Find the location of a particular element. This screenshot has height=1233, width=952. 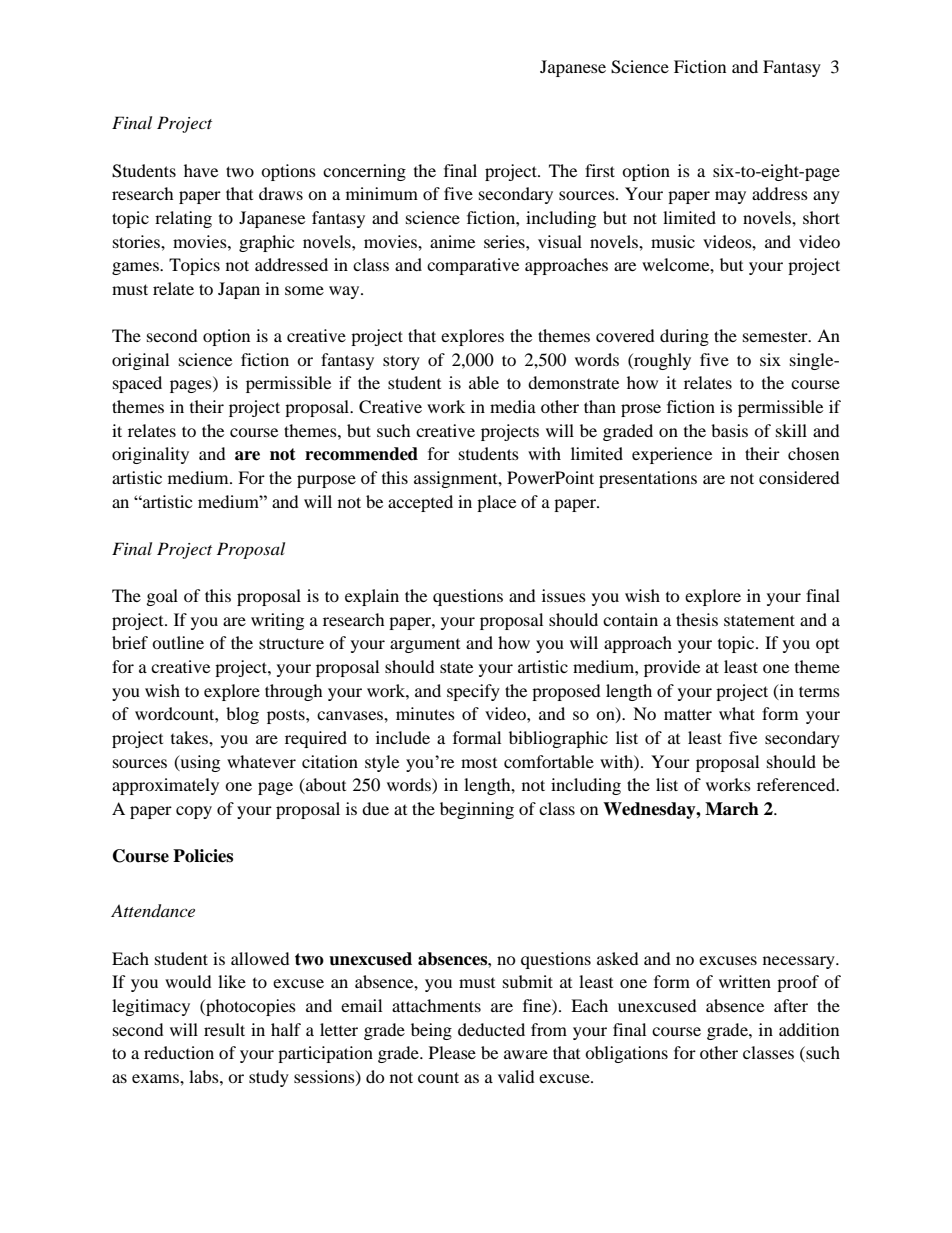

Please is located at coordinates (452, 1052).
